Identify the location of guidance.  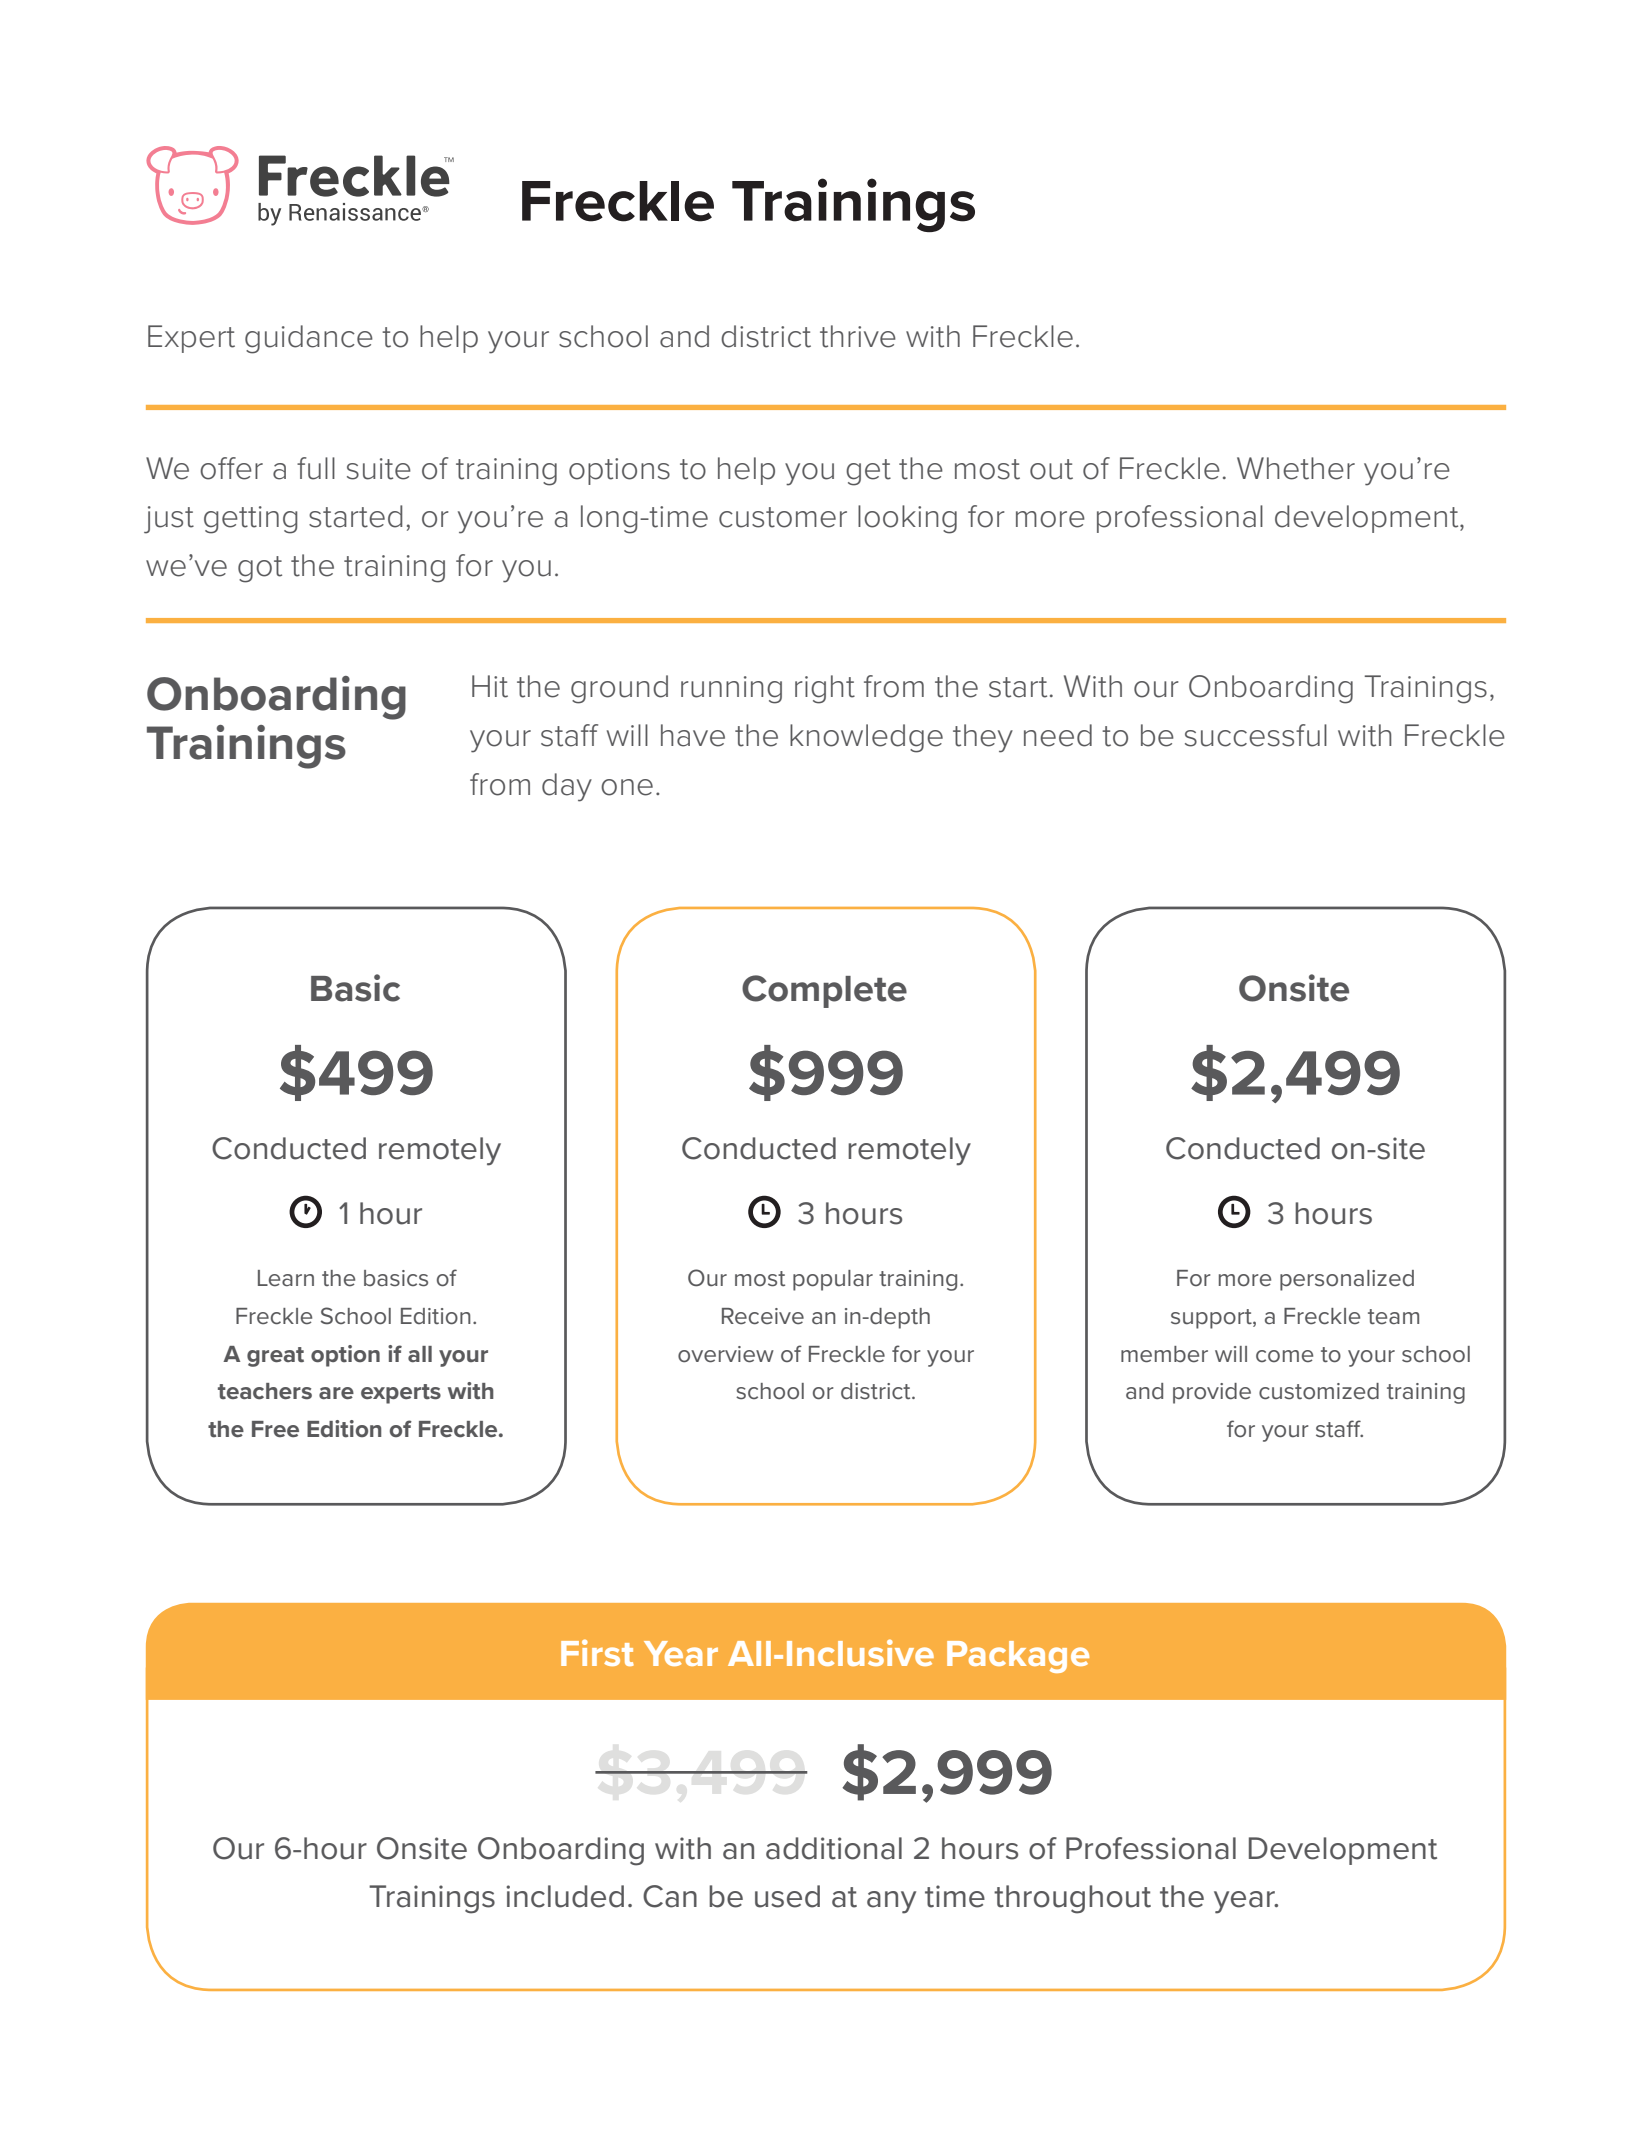
(309, 339).
